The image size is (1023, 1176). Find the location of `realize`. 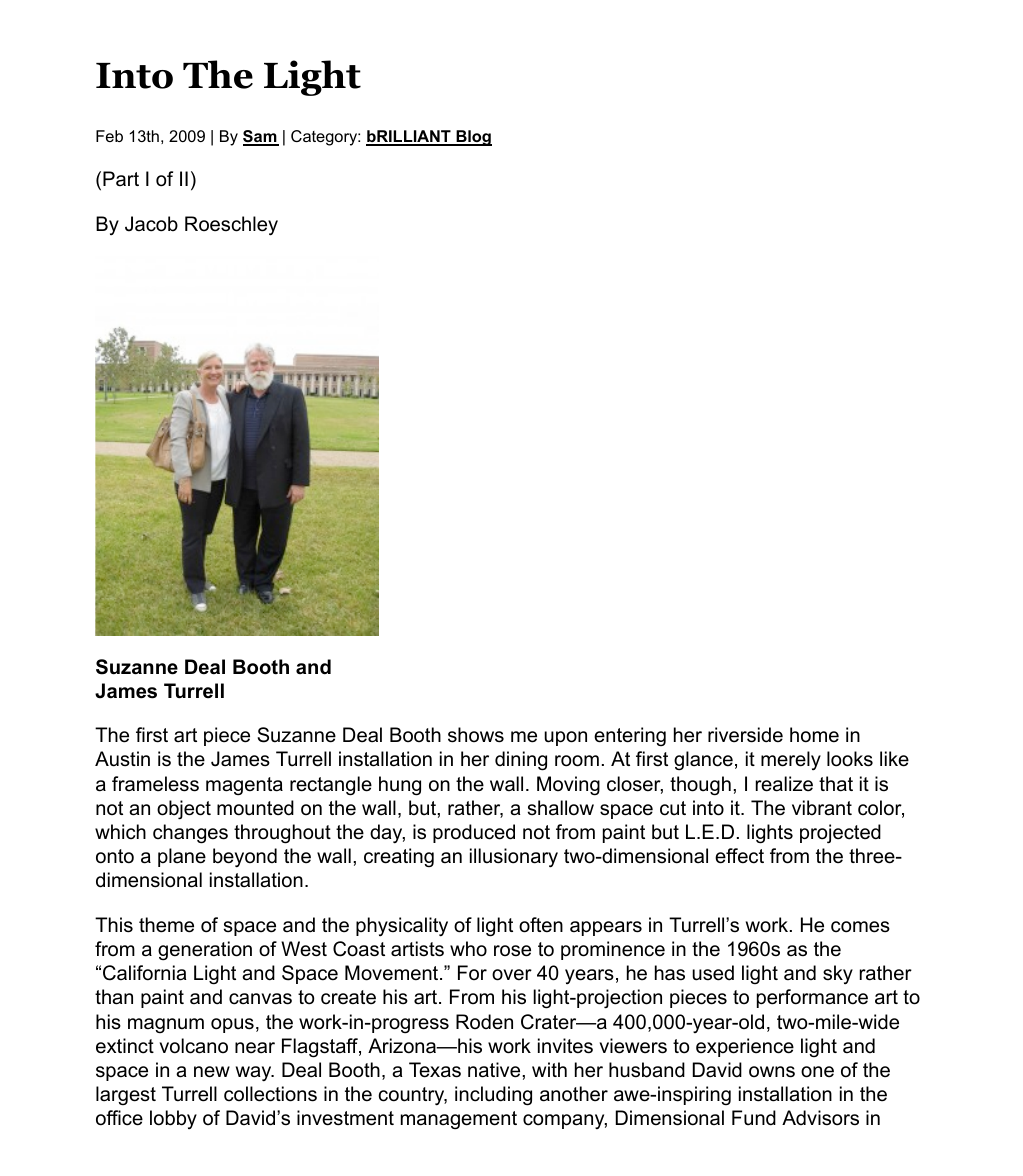

realize is located at coordinates (784, 784).
